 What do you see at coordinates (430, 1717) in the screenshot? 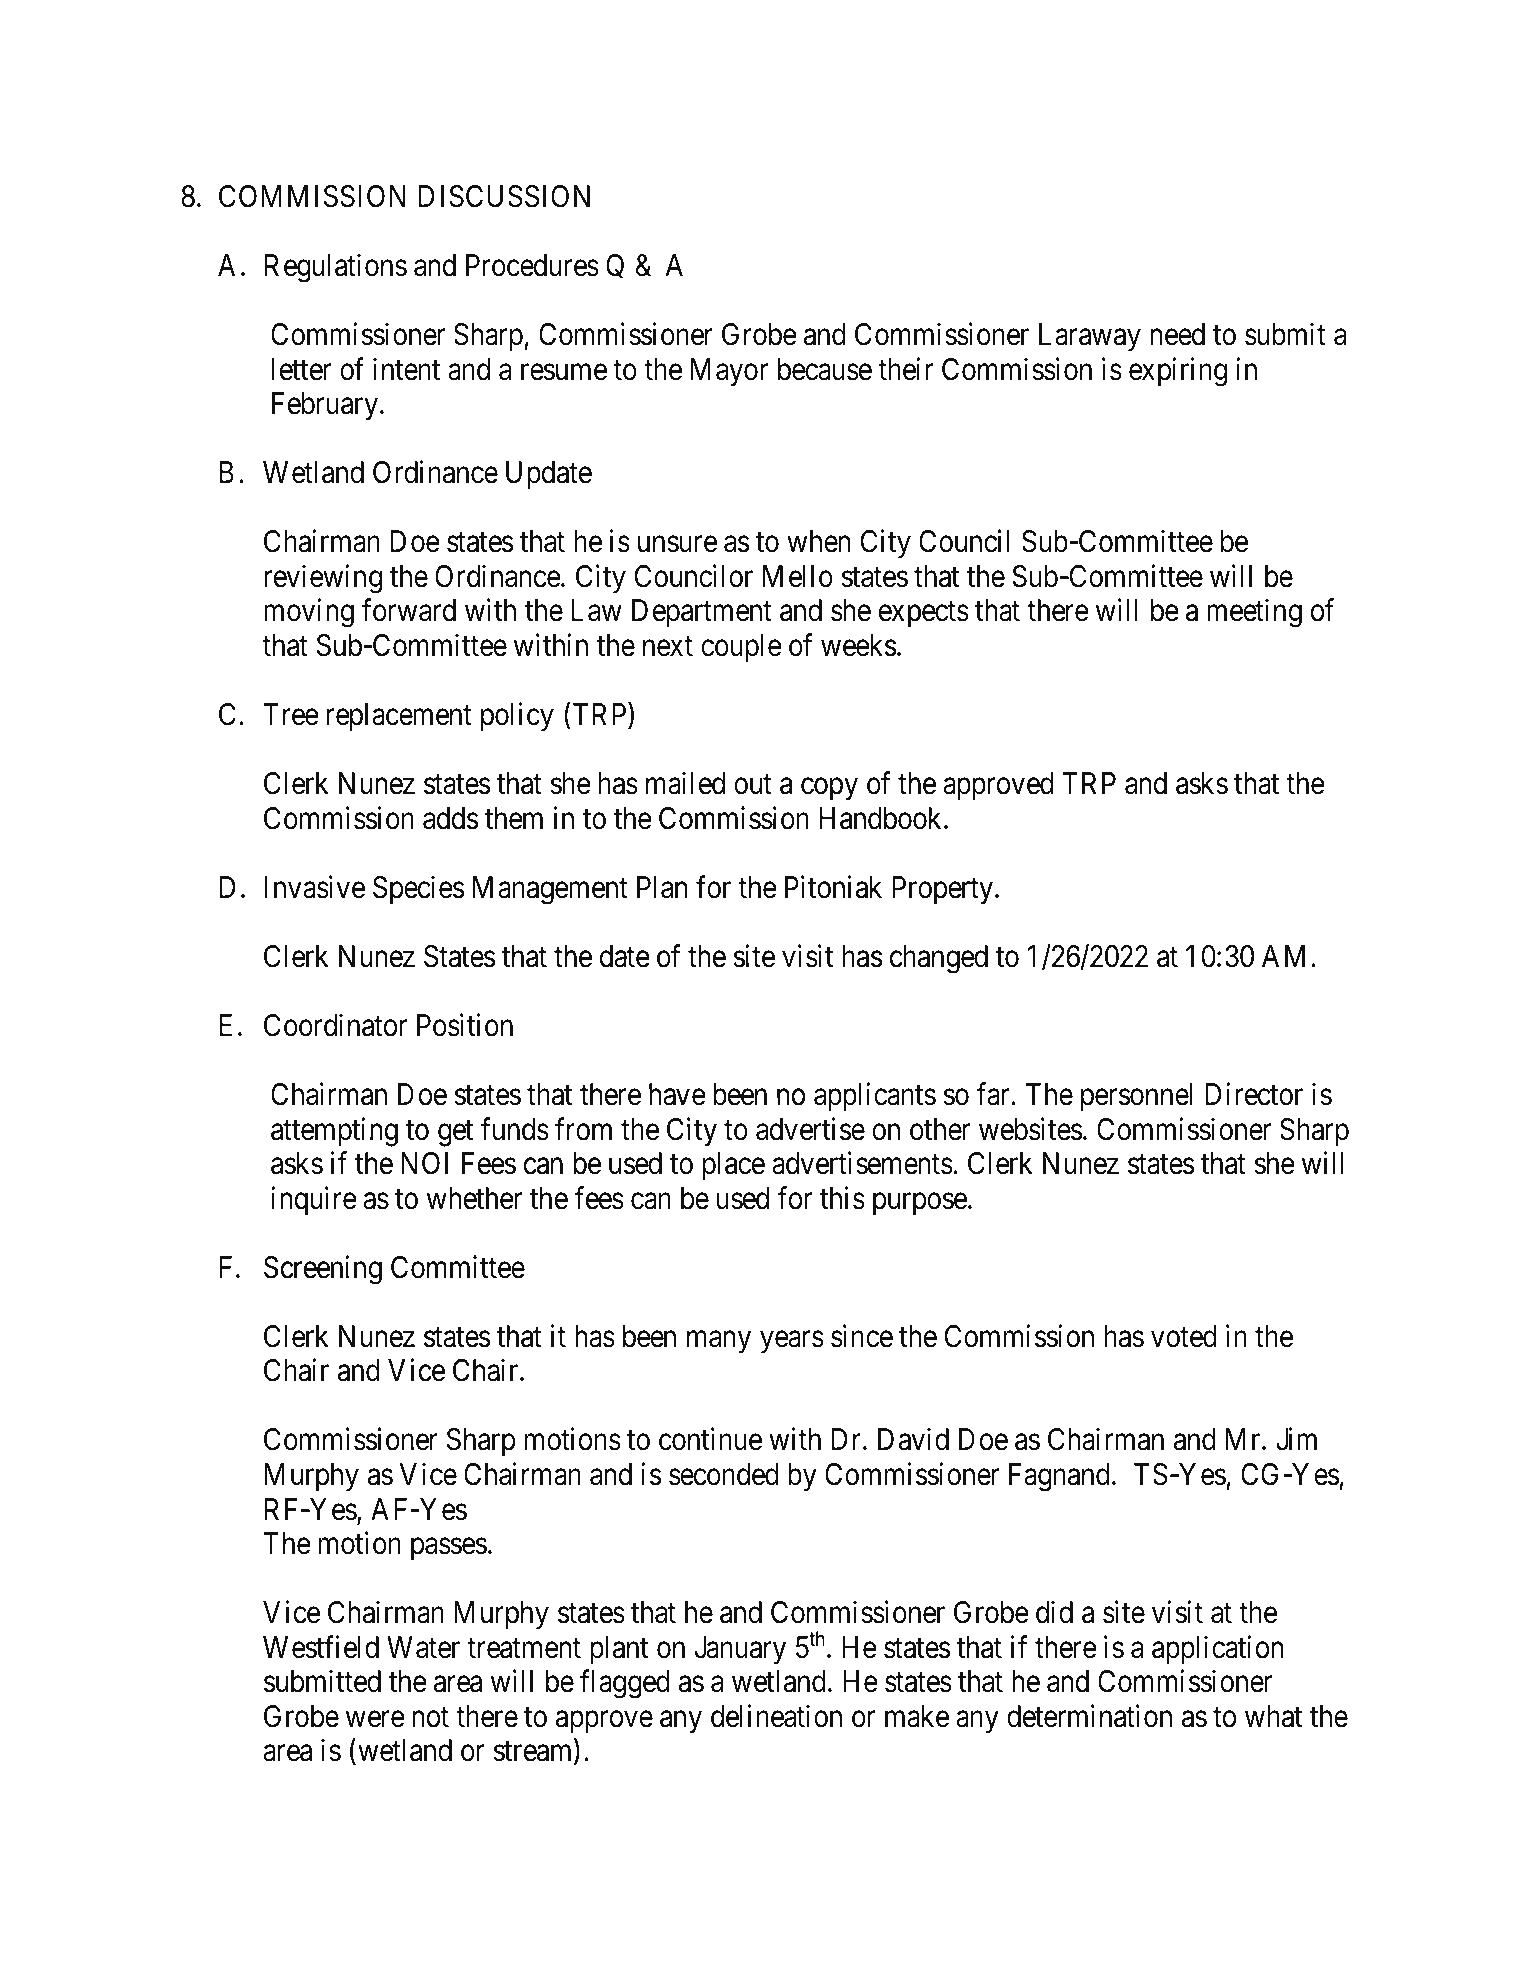
I see `not` at bounding box center [430, 1717].
